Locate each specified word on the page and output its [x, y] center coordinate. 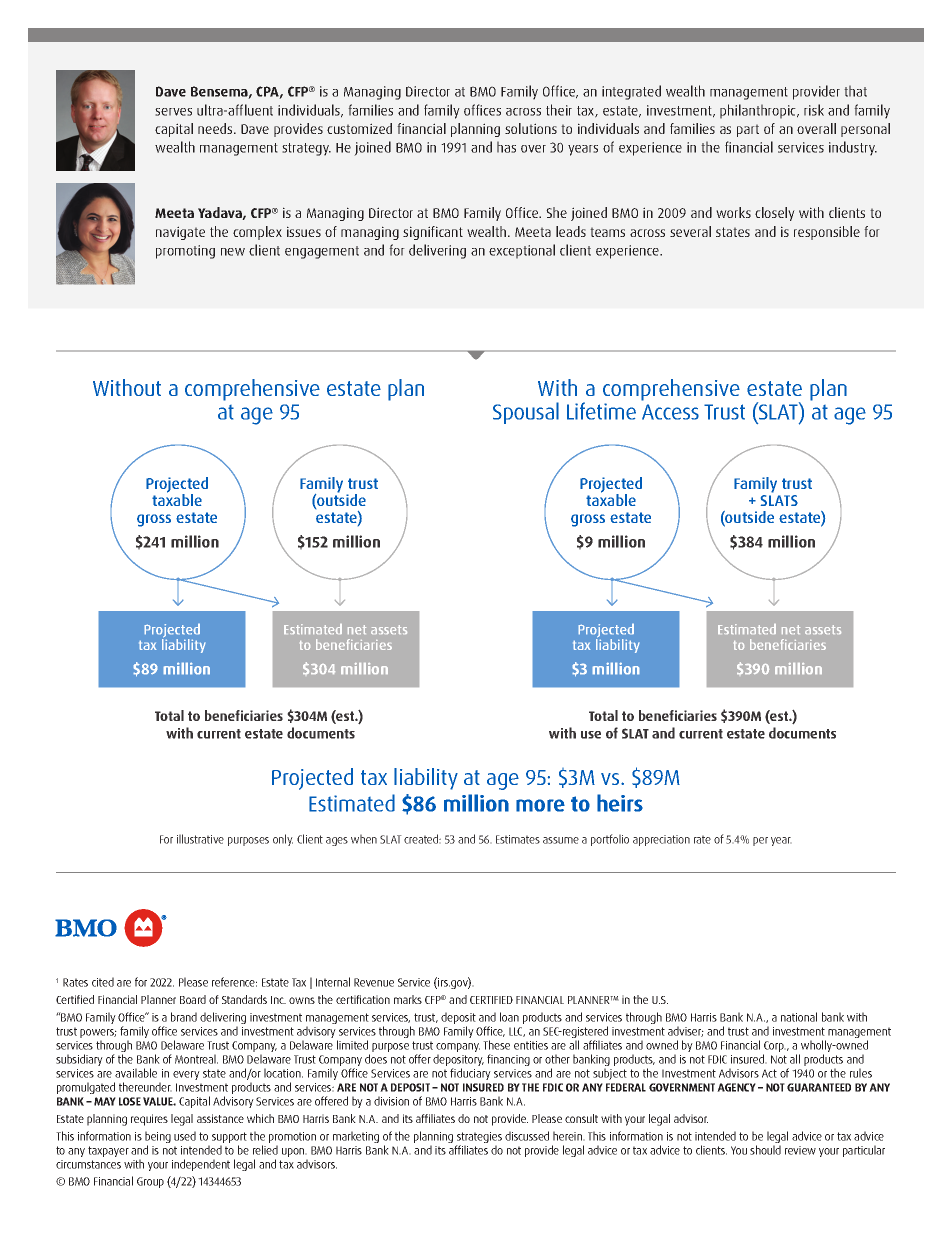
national [799, 1017]
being [158, 1138]
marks [408, 999]
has [506, 147]
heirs [620, 803]
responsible [827, 233]
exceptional [522, 251]
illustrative [200, 839]
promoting [185, 252]
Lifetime [601, 411]
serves [173, 112]
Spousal [526, 413]
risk [814, 110]
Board [193, 999]
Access [670, 412]
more [540, 805]
